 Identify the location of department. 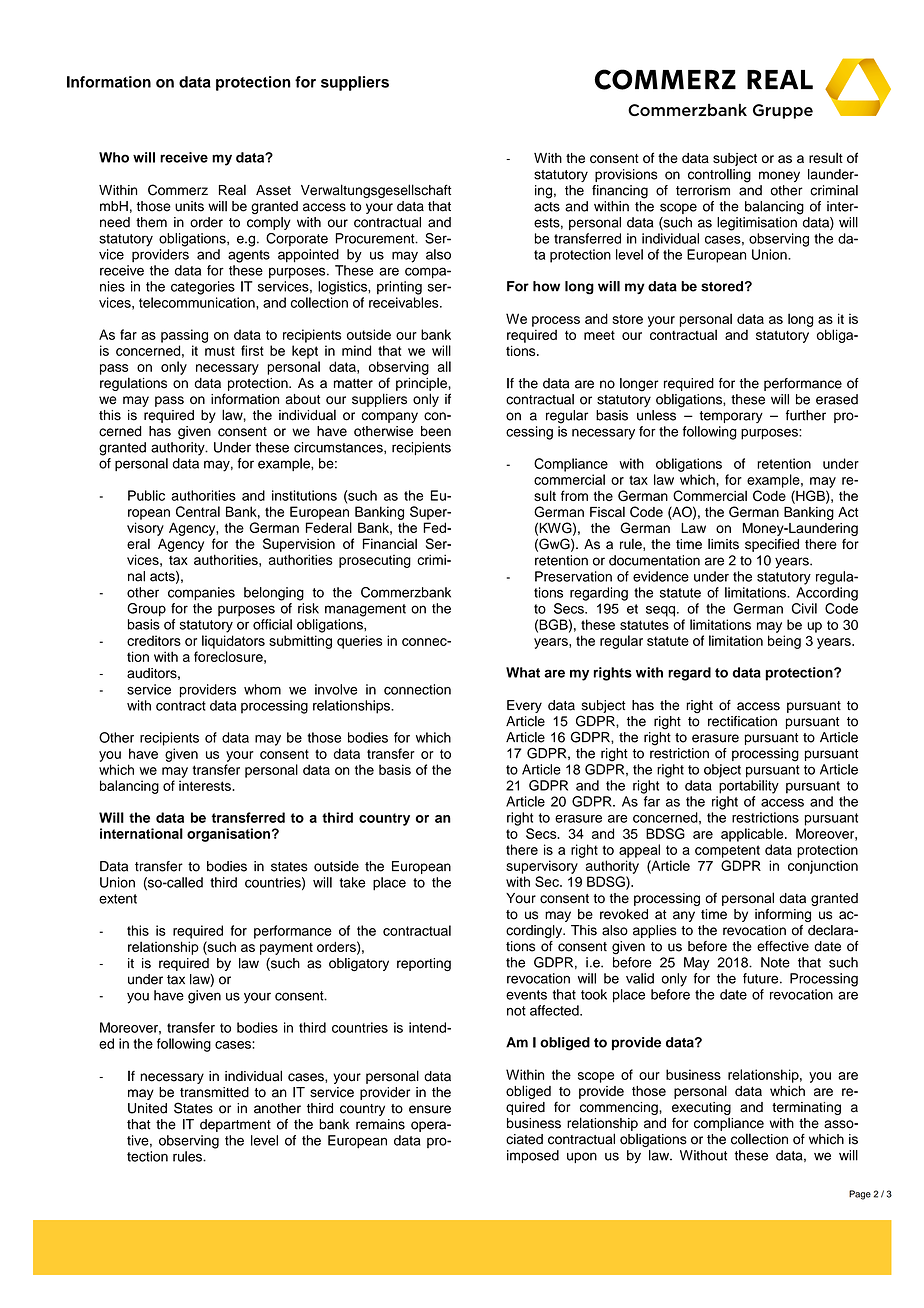
(235, 1125).
